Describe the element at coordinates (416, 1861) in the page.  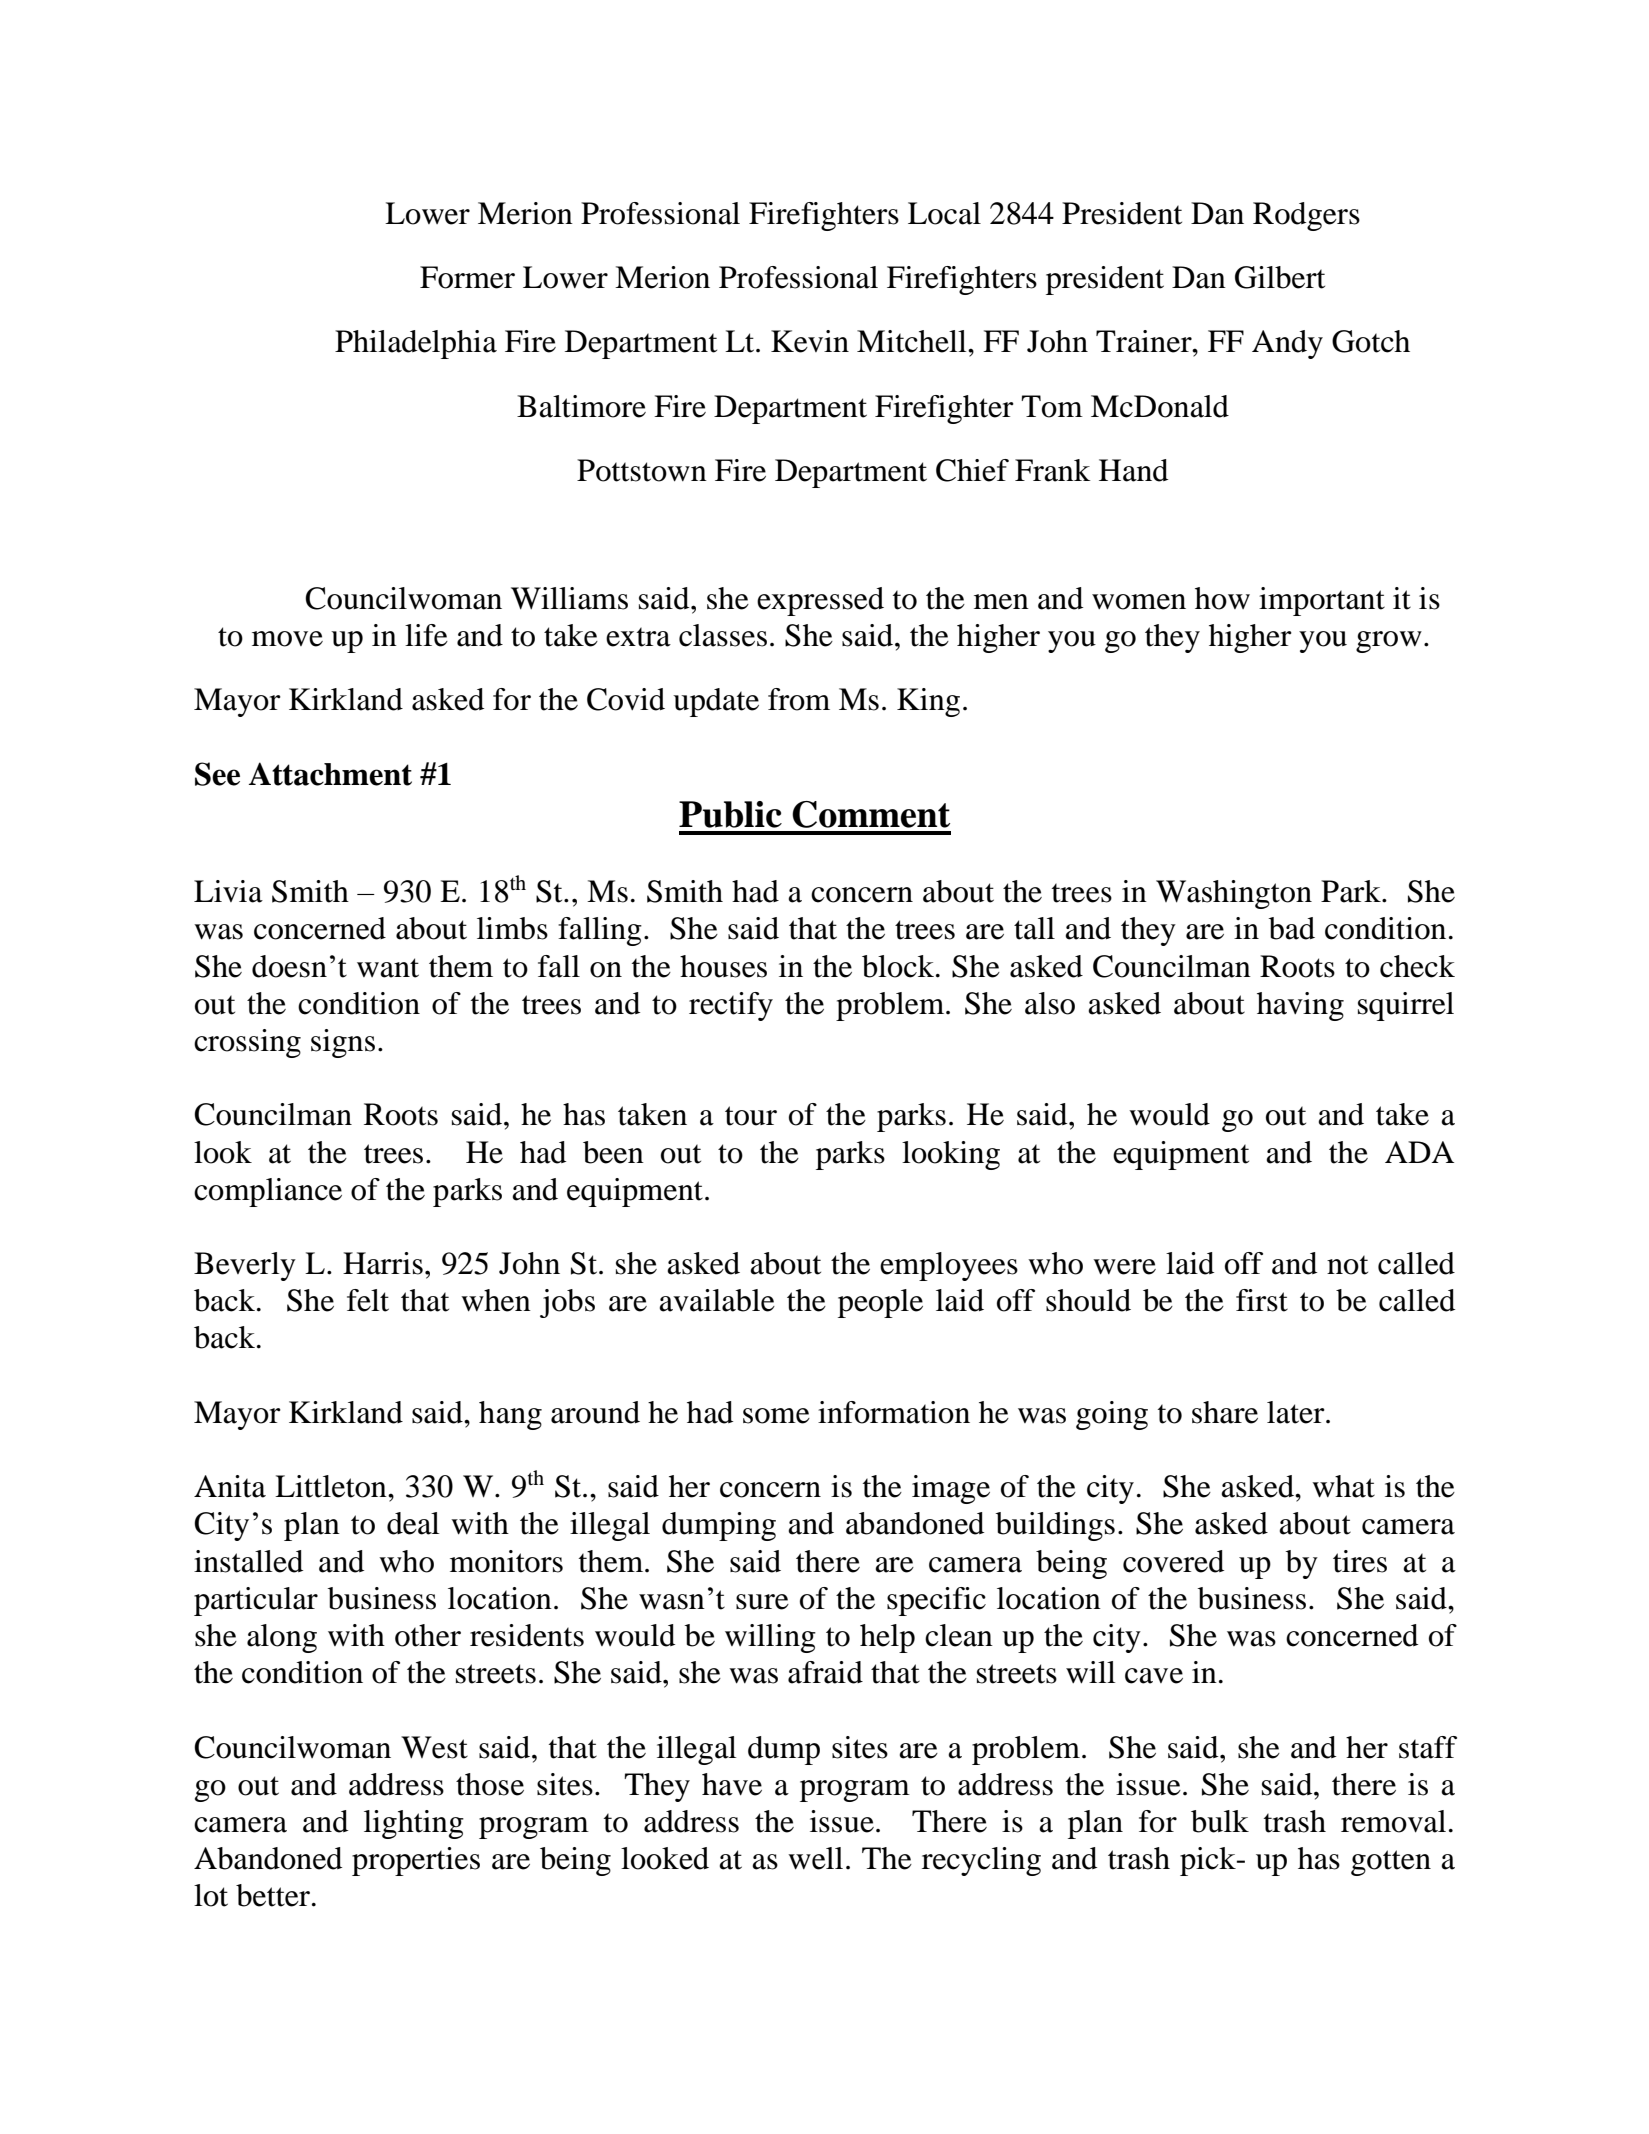
I see `properties` at that location.
